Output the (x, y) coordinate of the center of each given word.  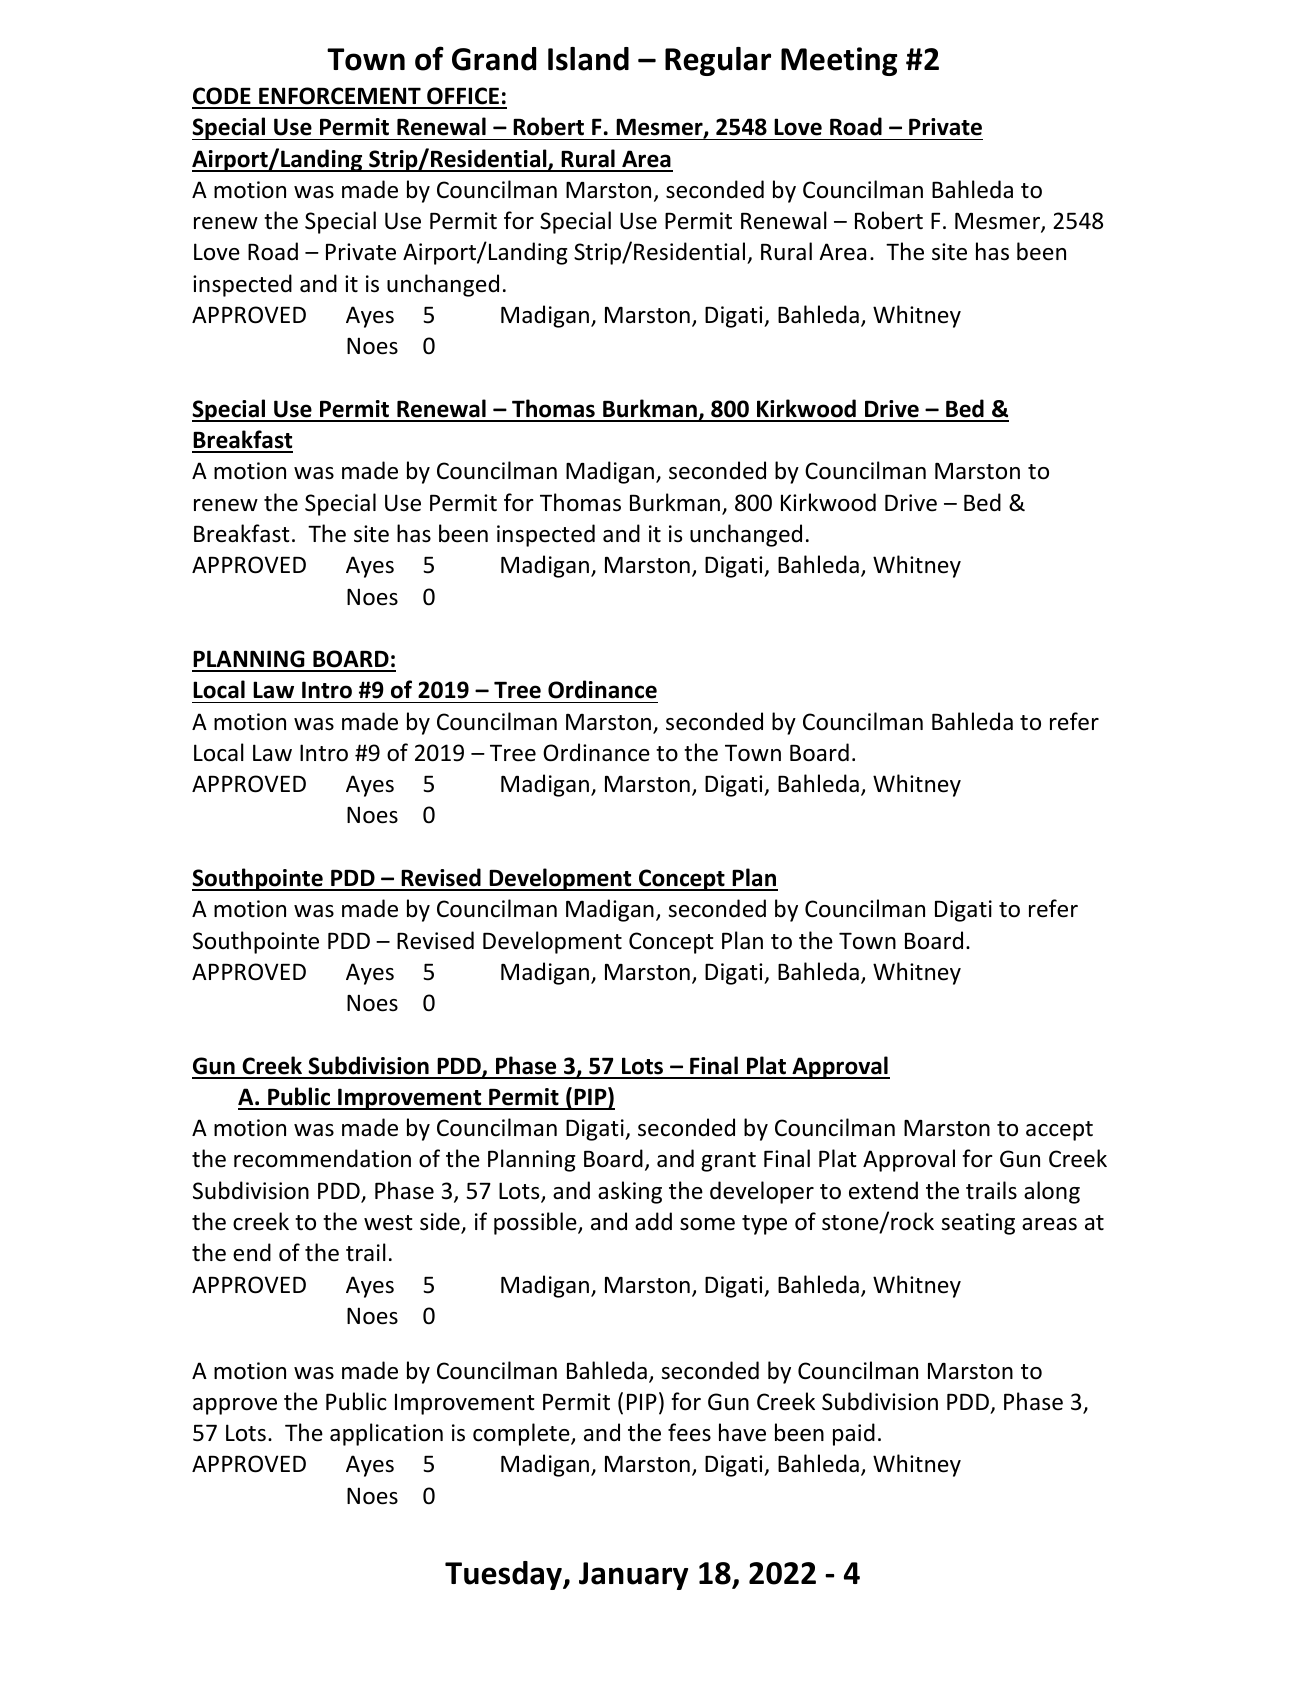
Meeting (839, 61)
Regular (718, 61)
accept (1059, 1131)
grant (728, 1162)
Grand (494, 59)
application (386, 1434)
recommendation (322, 1158)
